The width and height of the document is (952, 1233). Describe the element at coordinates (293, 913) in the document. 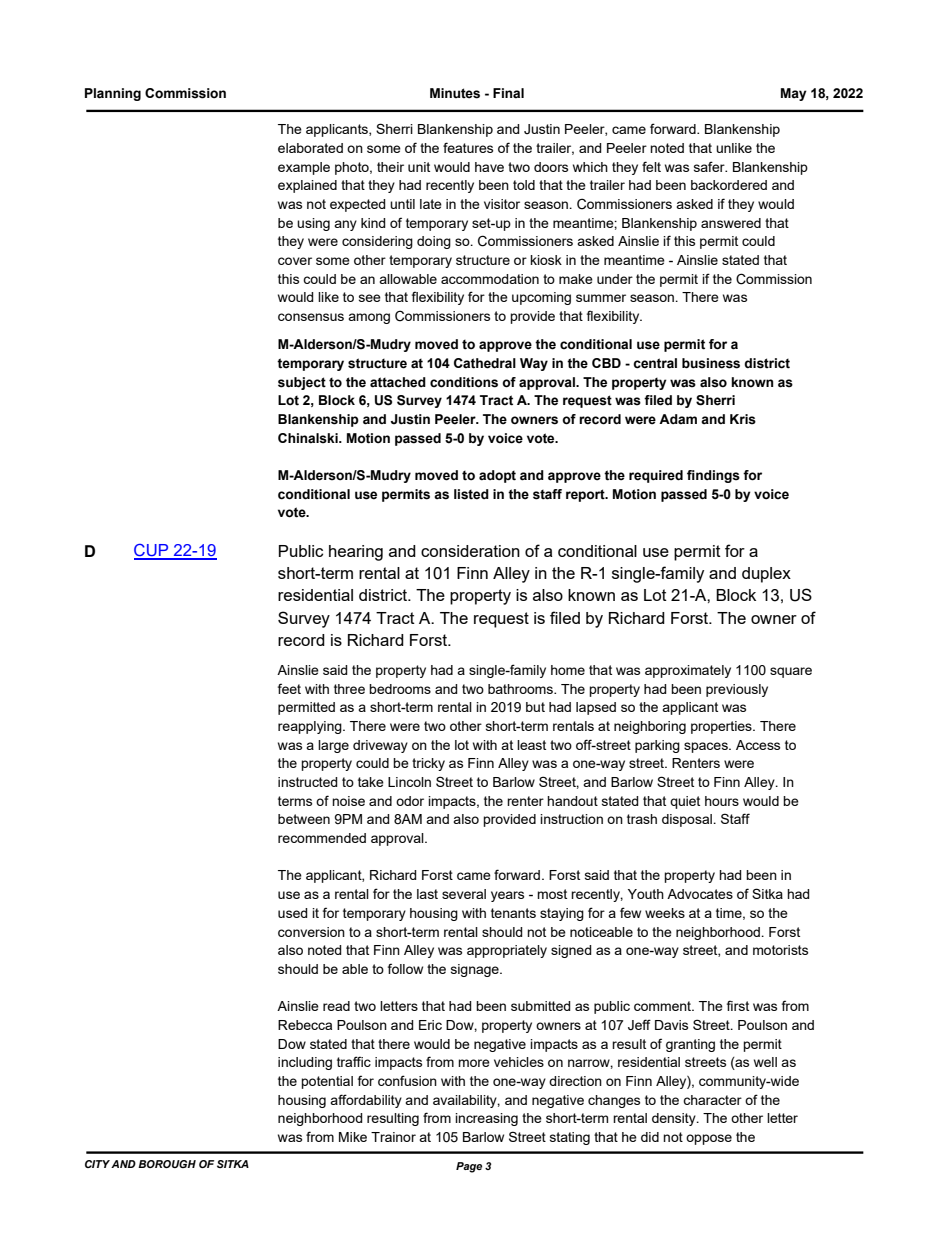

I see `used` at that location.
